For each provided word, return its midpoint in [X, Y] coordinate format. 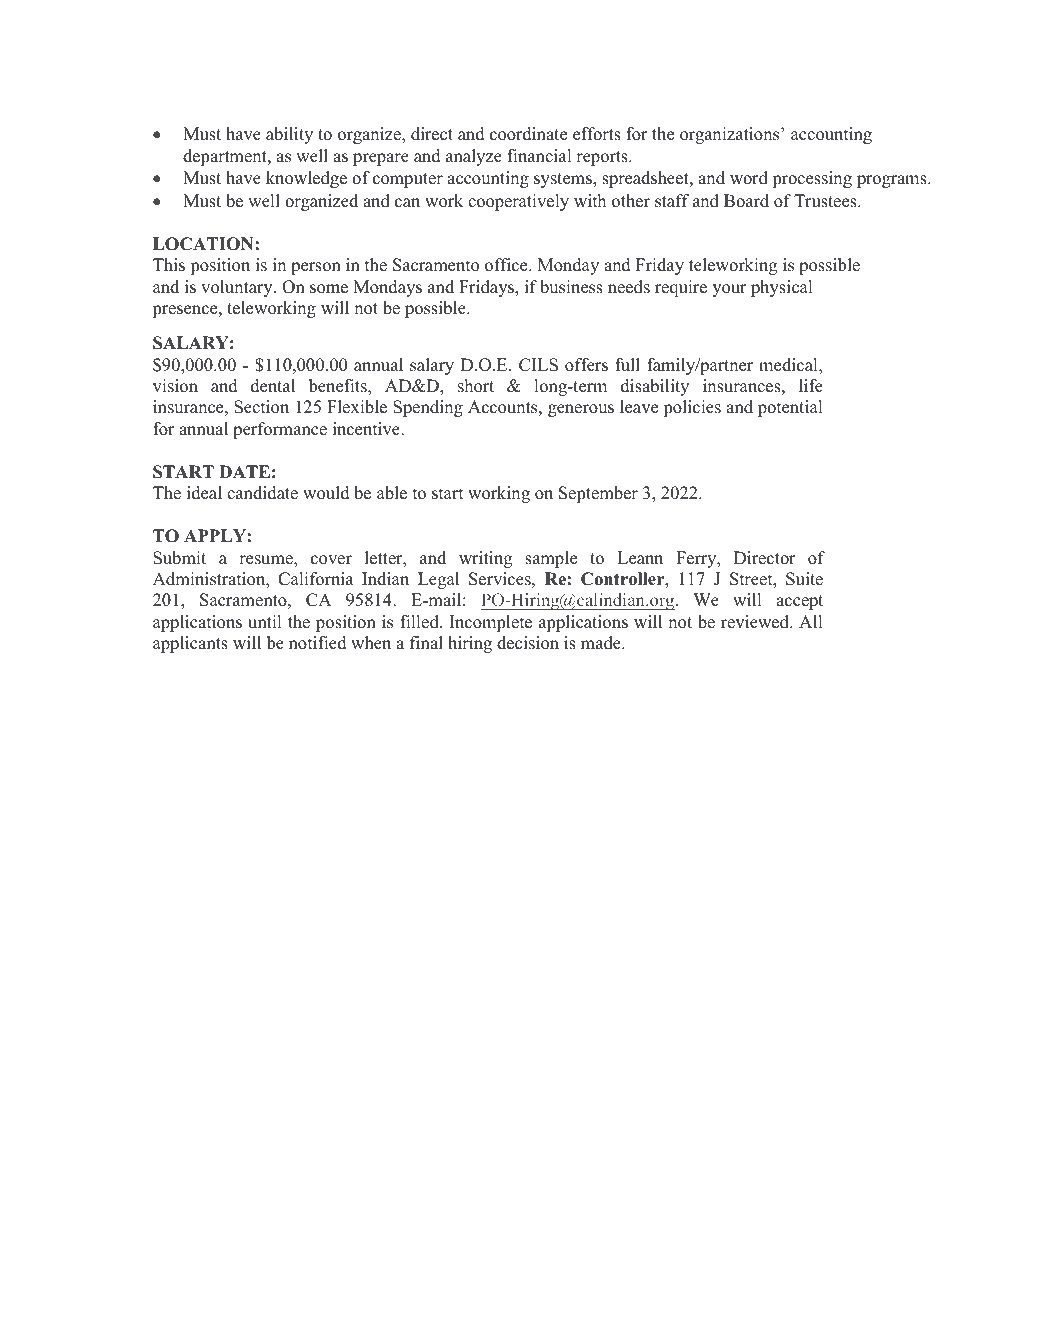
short [476, 386]
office [507, 265]
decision [528, 643]
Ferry [697, 559]
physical [782, 288]
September [598, 494]
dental [273, 386]
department [226, 157]
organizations [731, 135]
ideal [204, 493]
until [265, 622]
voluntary [238, 288]
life [811, 386]
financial [539, 156]
